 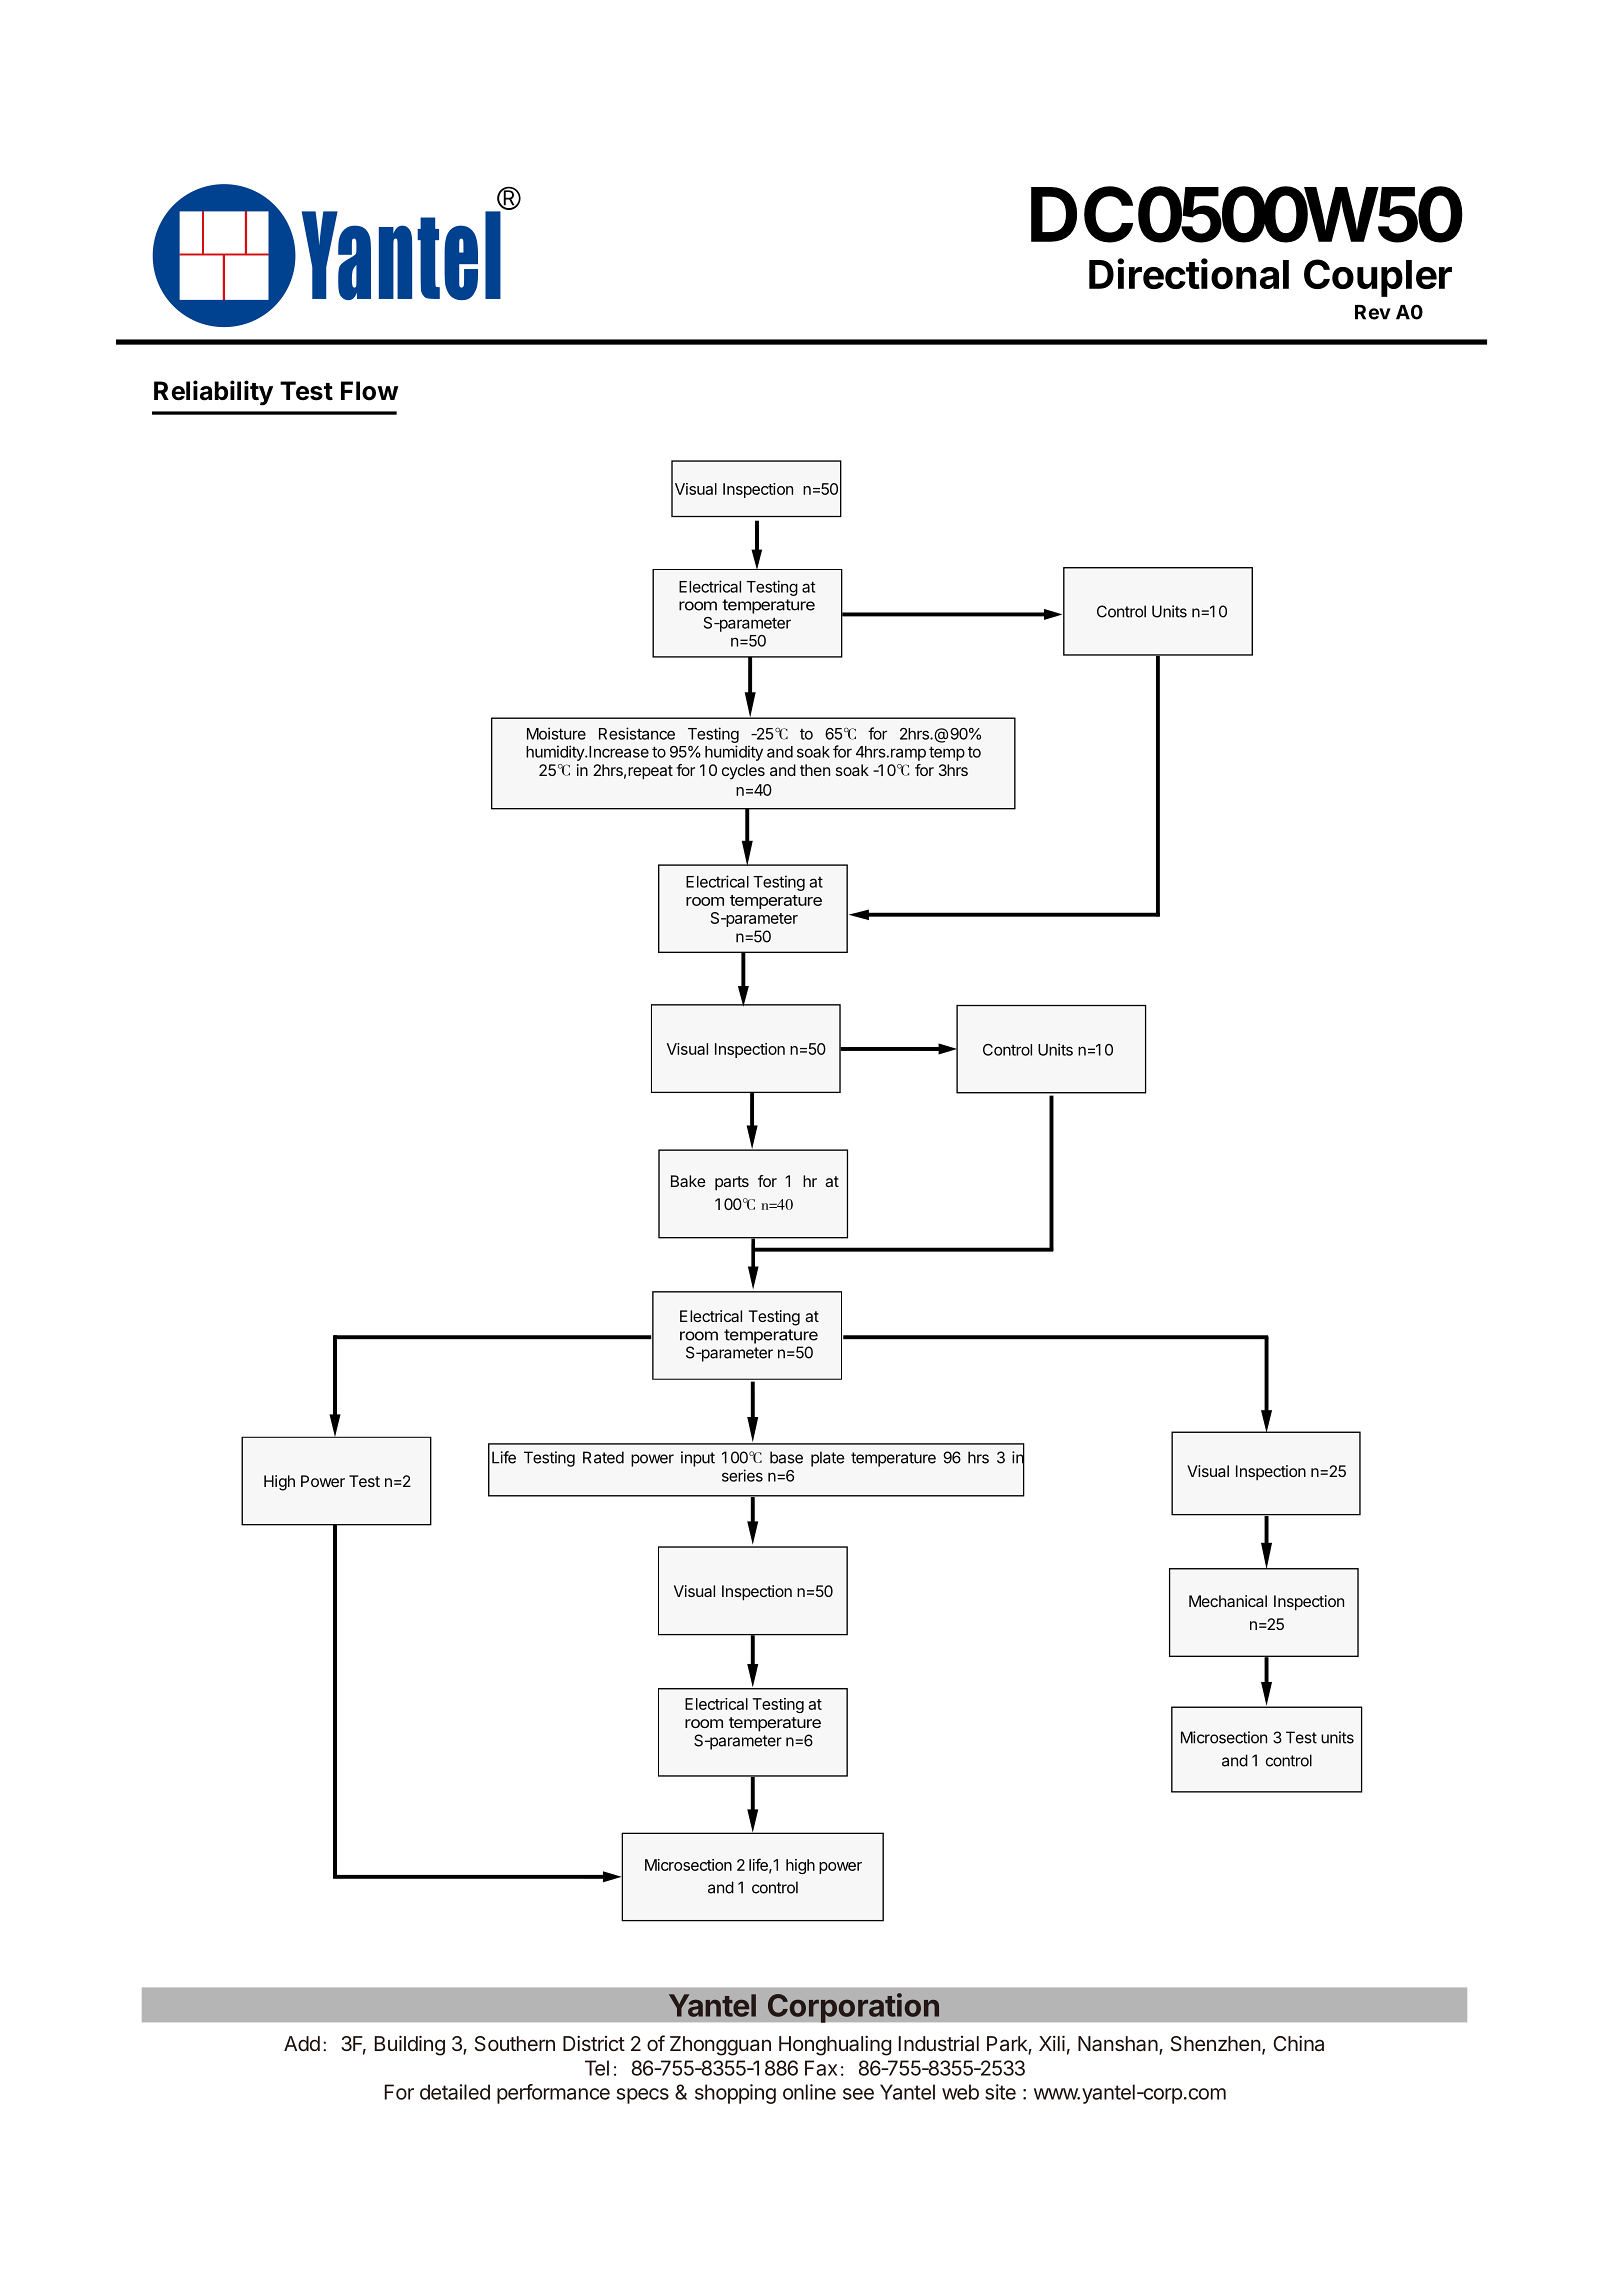 I want to click on Rated, so click(x=603, y=1457).
